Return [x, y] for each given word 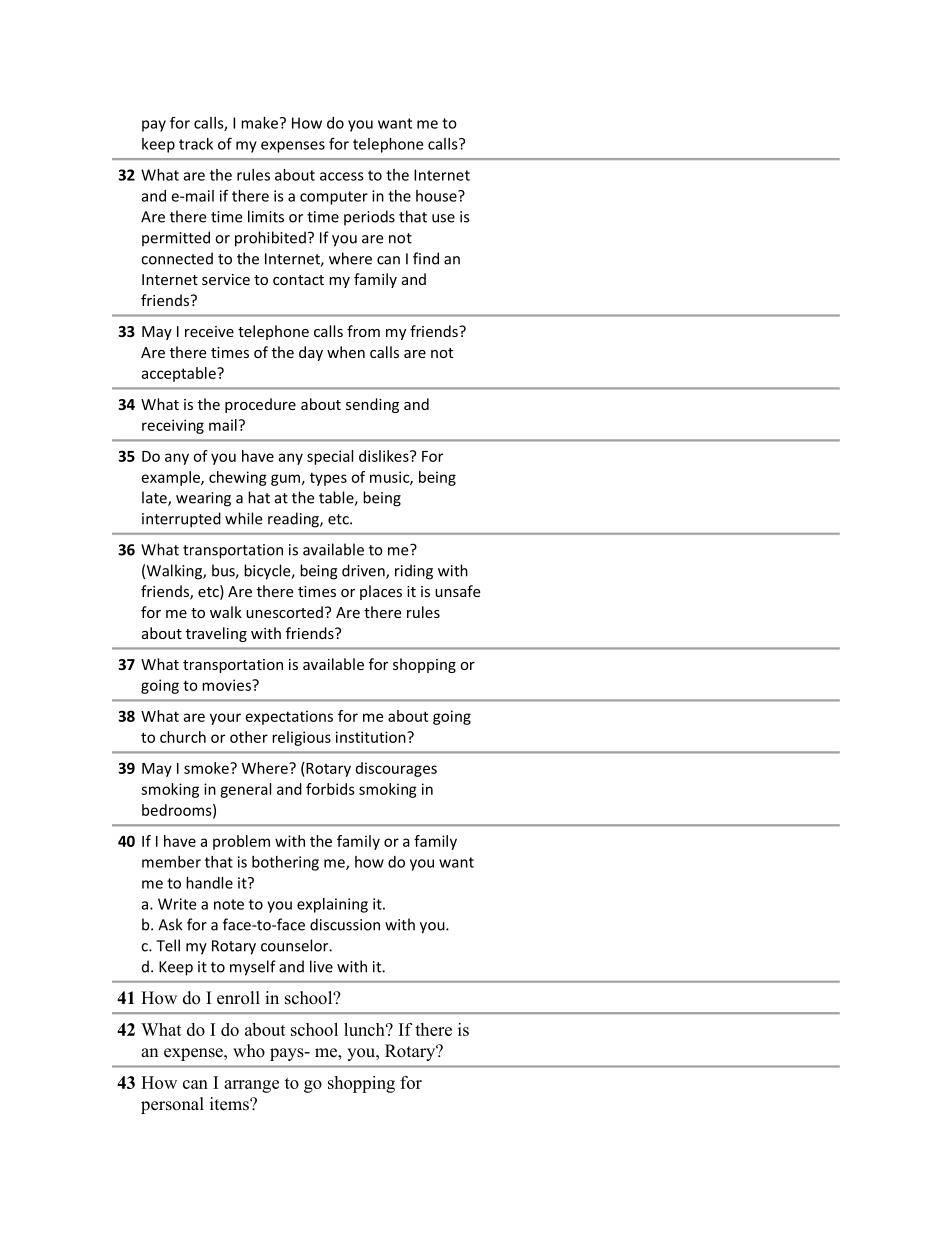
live [321, 966]
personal [172, 1105]
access [342, 176]
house [437, 196]
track [196, 144]
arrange [251, 1086]
